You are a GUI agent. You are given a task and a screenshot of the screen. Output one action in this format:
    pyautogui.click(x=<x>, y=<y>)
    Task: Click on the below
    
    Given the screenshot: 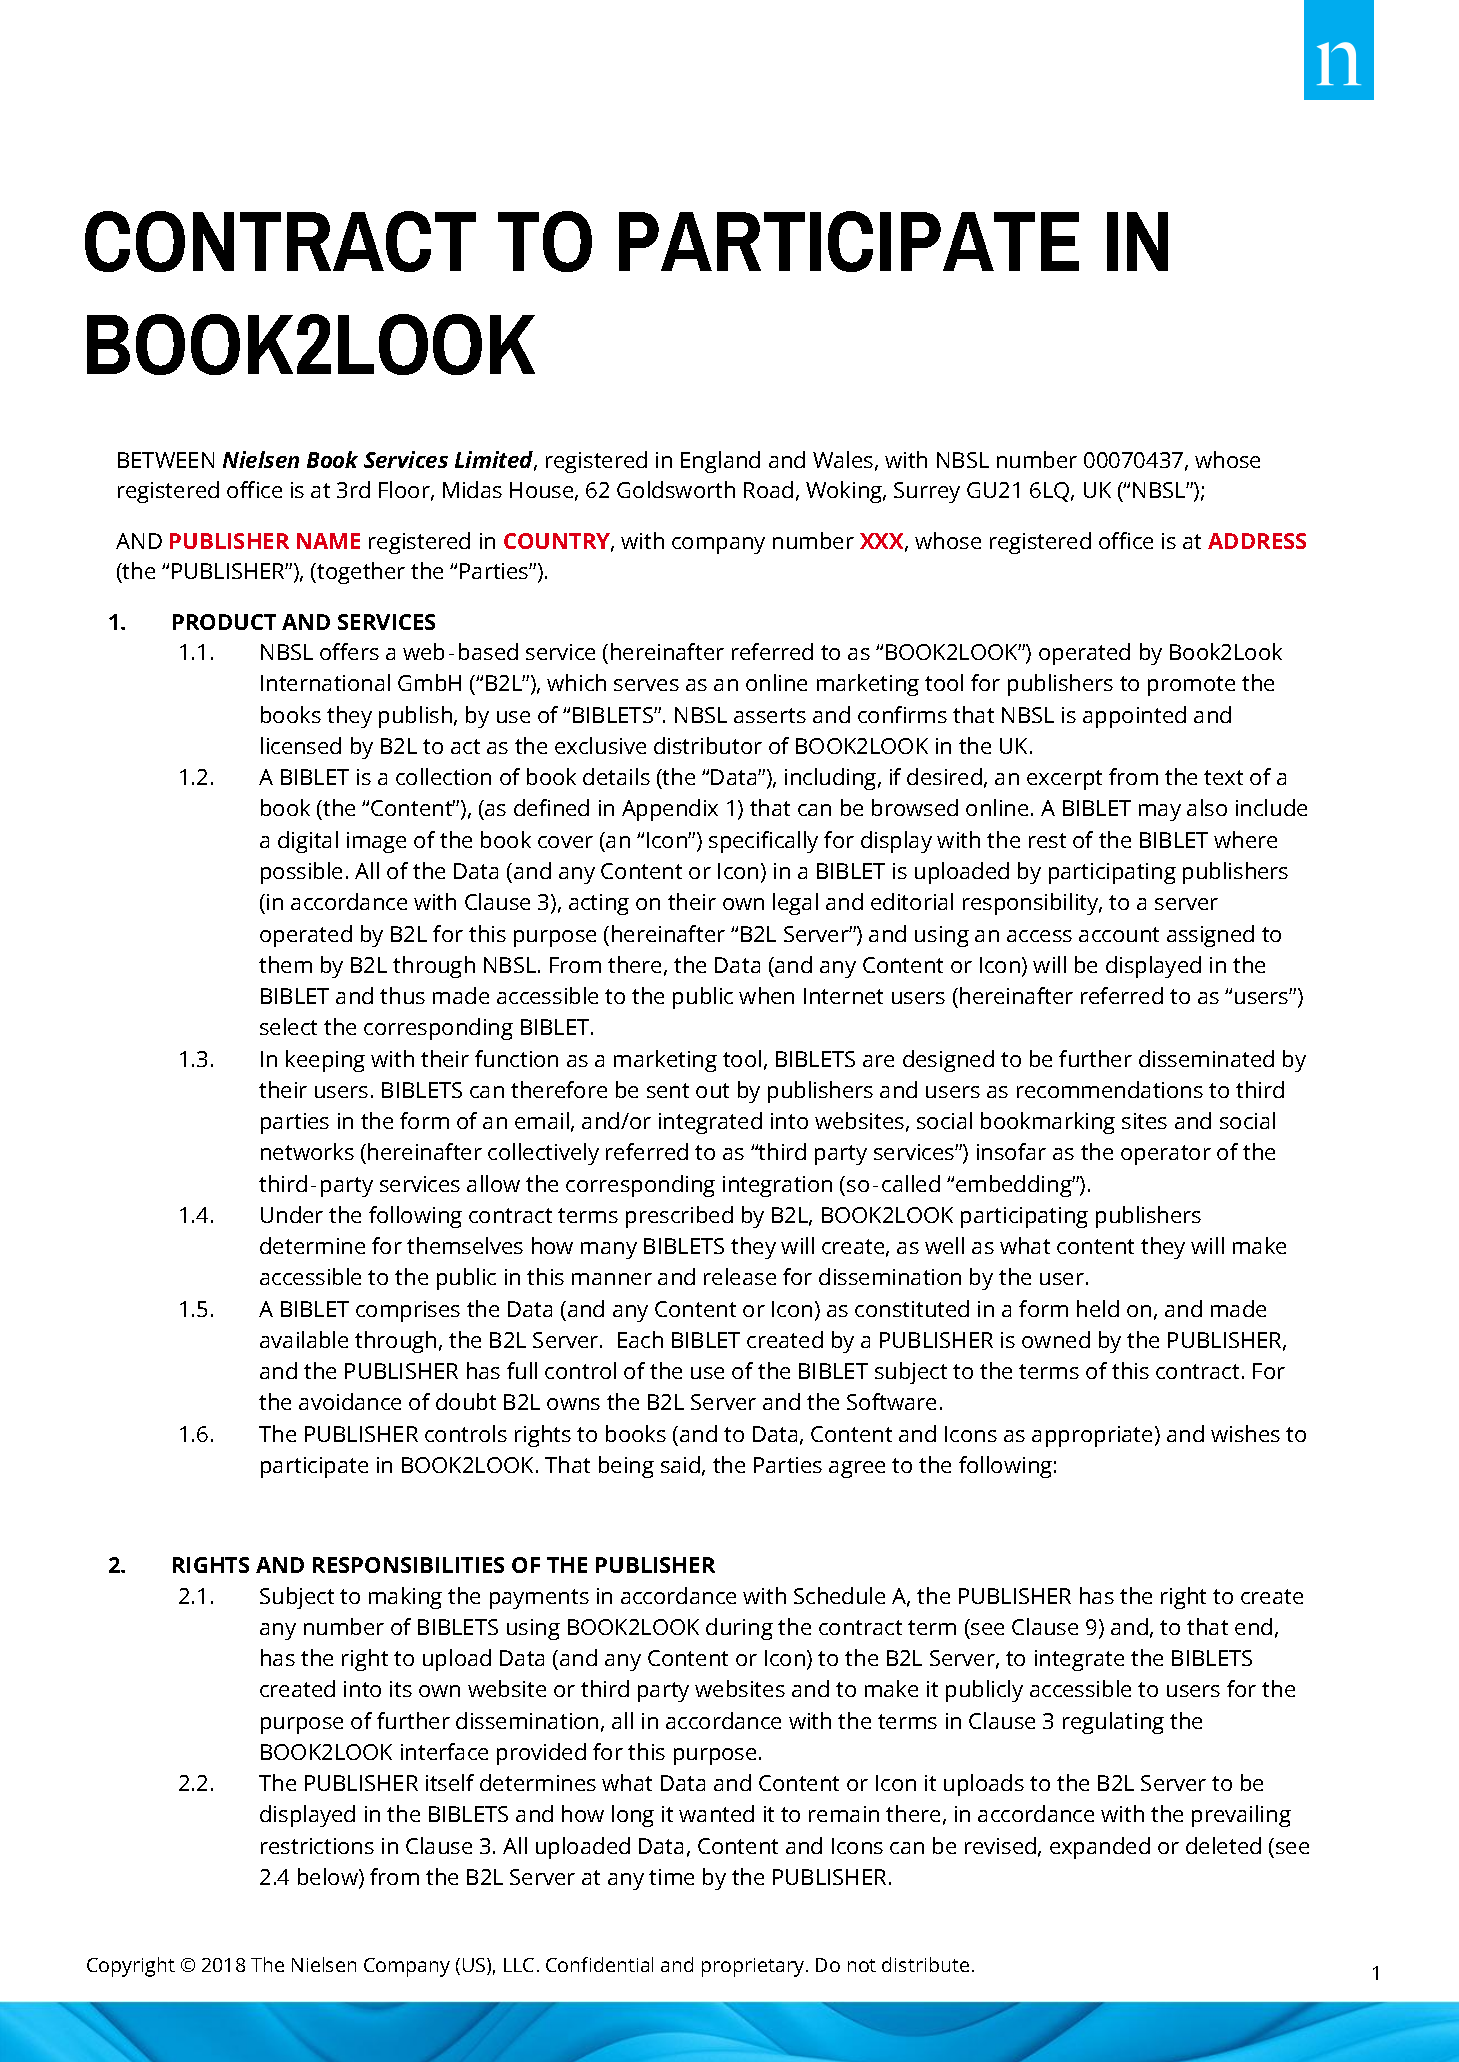 What is the action you would take?
    pyautogui.click(x=329, y=1878)
